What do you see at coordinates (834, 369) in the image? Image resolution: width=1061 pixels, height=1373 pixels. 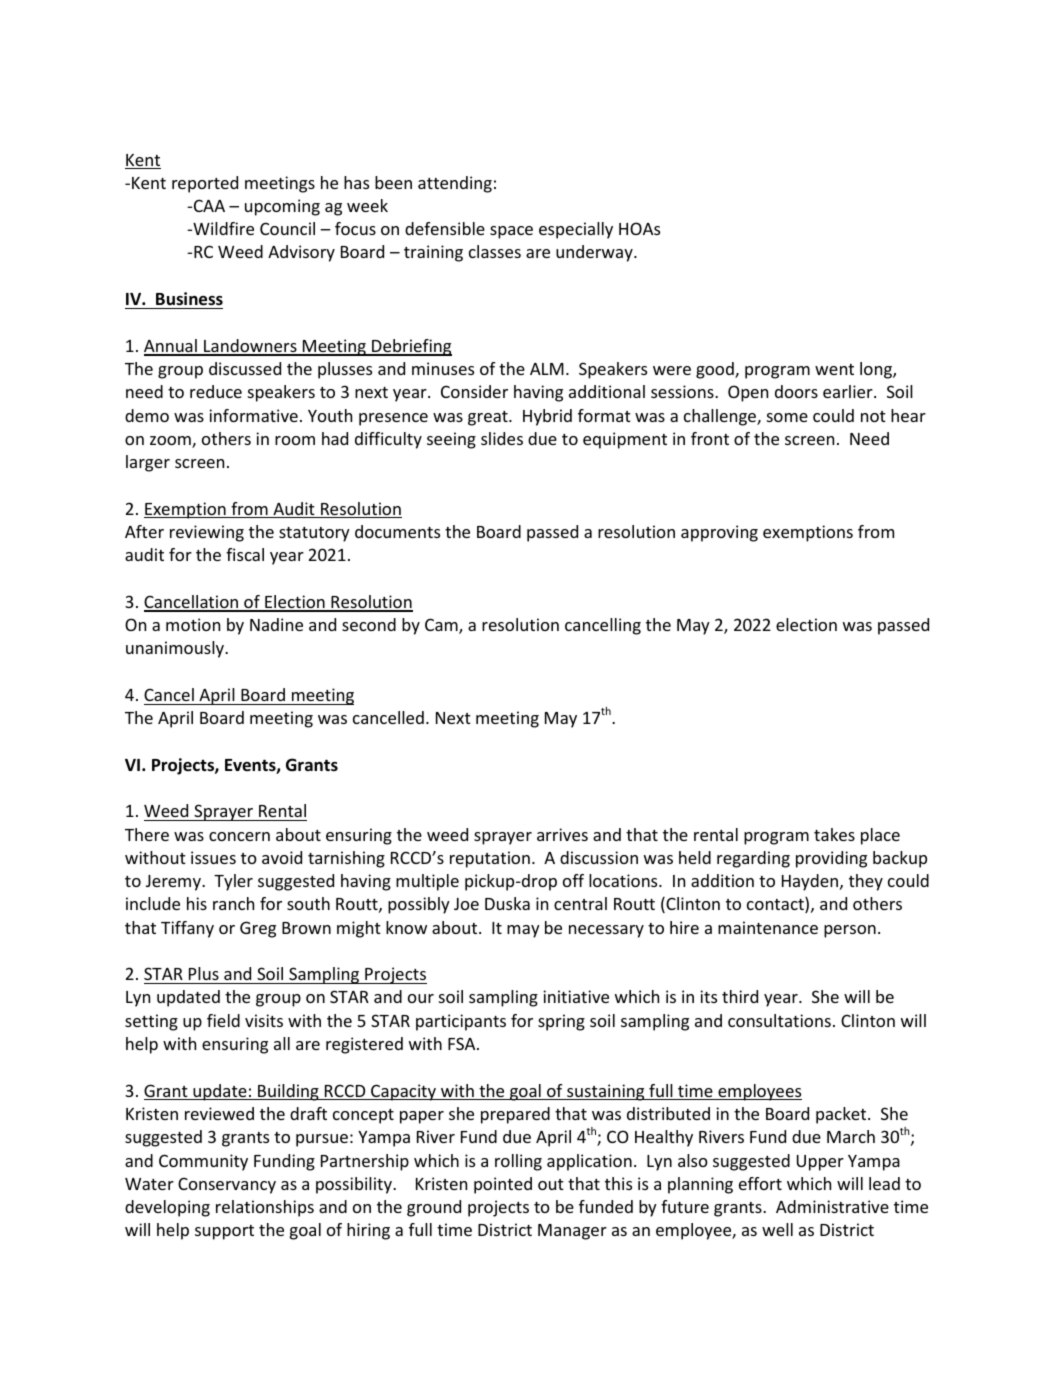 I see `went` at bounding box center [834, 369].
